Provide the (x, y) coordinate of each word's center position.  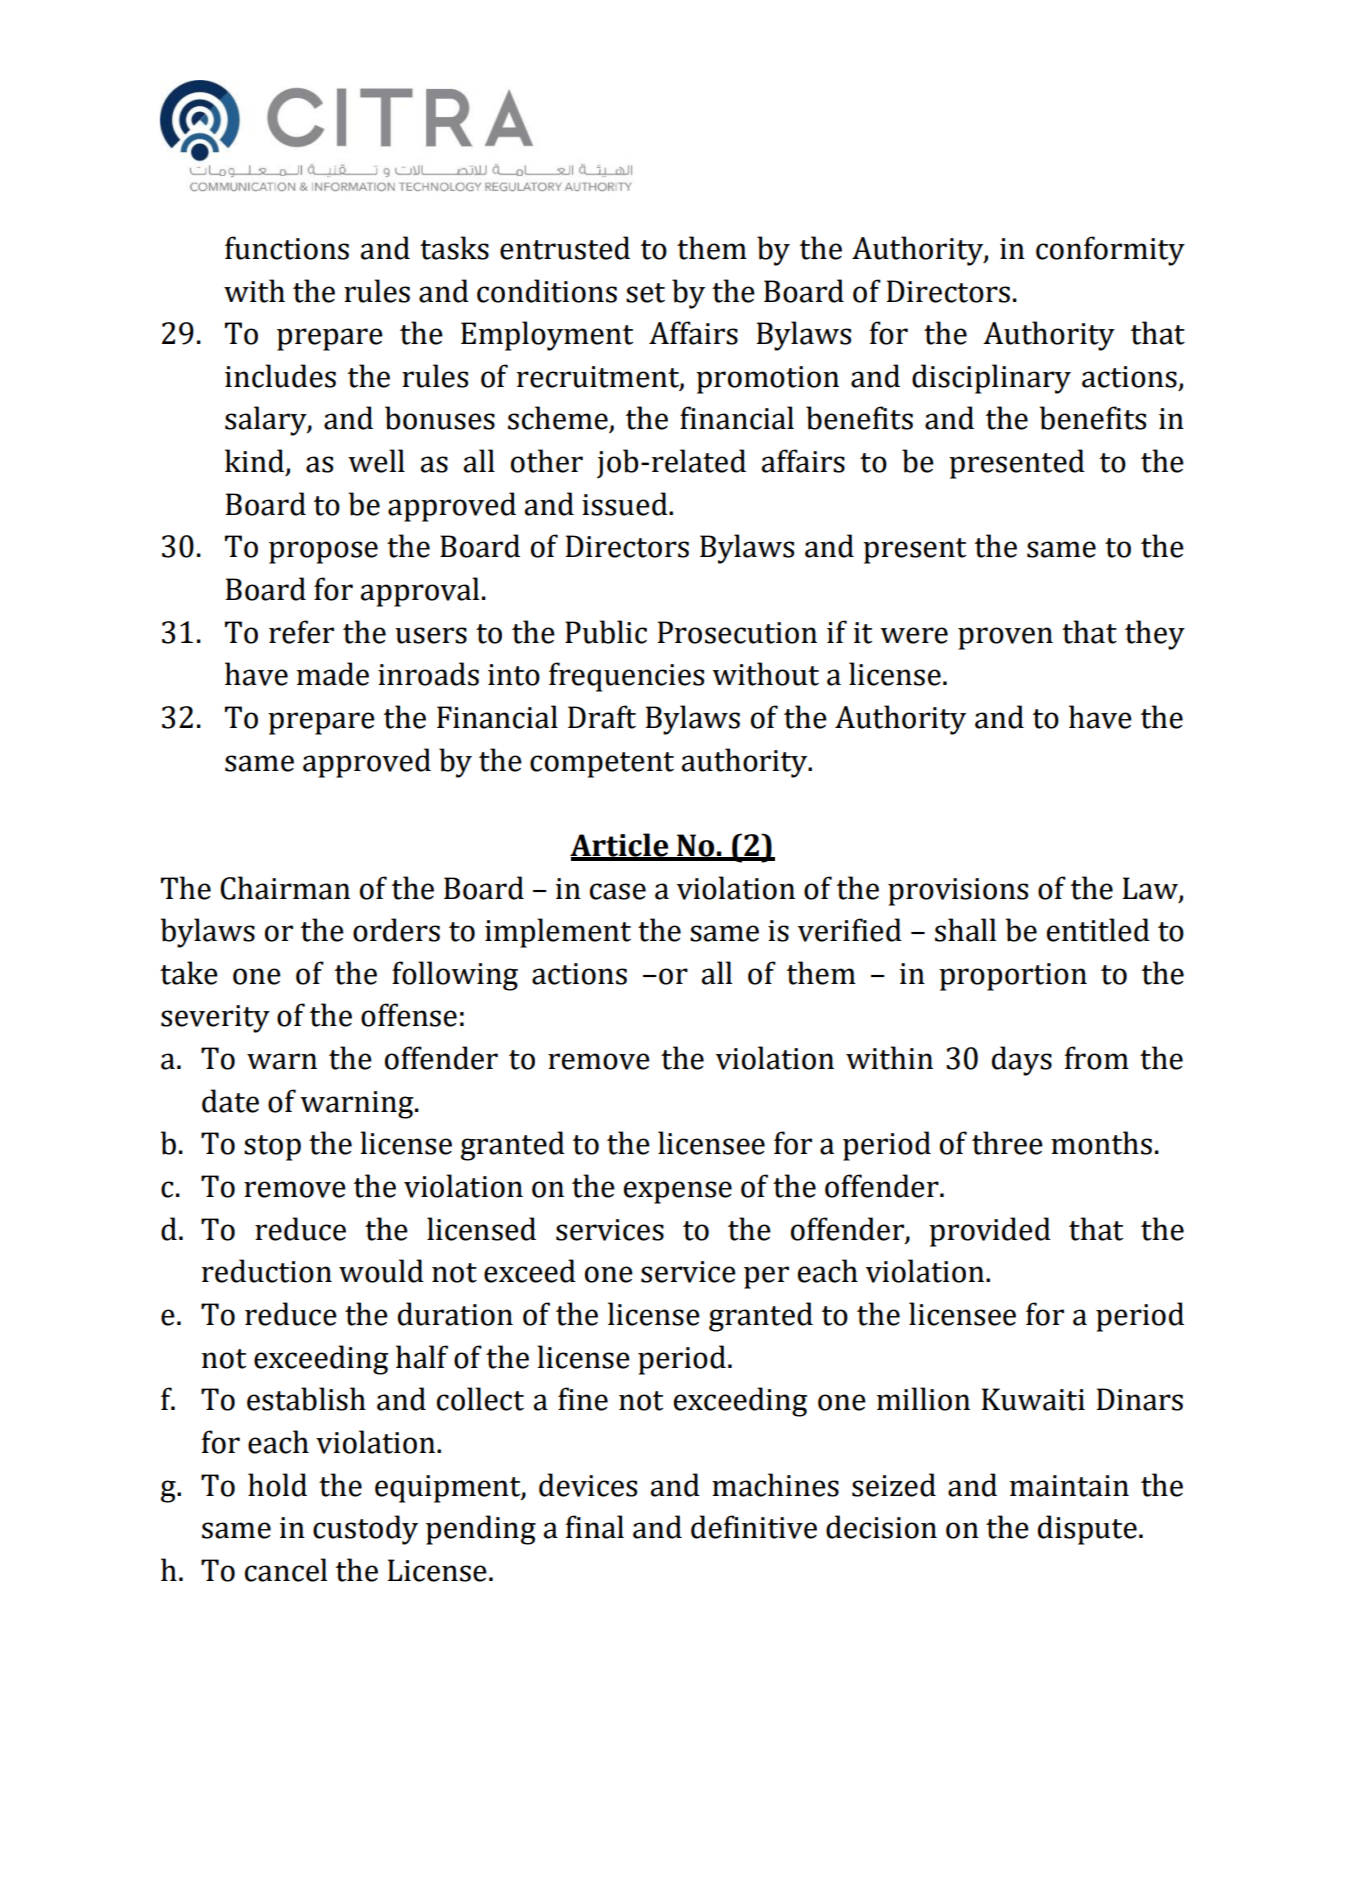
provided (990, 1232)
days (1022, 1061)
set (645, 293)
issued (626, 504)
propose (323, 552)
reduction (267, 1271)
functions (287, 248)
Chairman (285, 888)
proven (1005, 638)
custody (365, 1530)
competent (602, 765)
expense (678, 1192)
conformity (1110, 251)
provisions (958, 892)
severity (215, 1019)
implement (558, 933)
